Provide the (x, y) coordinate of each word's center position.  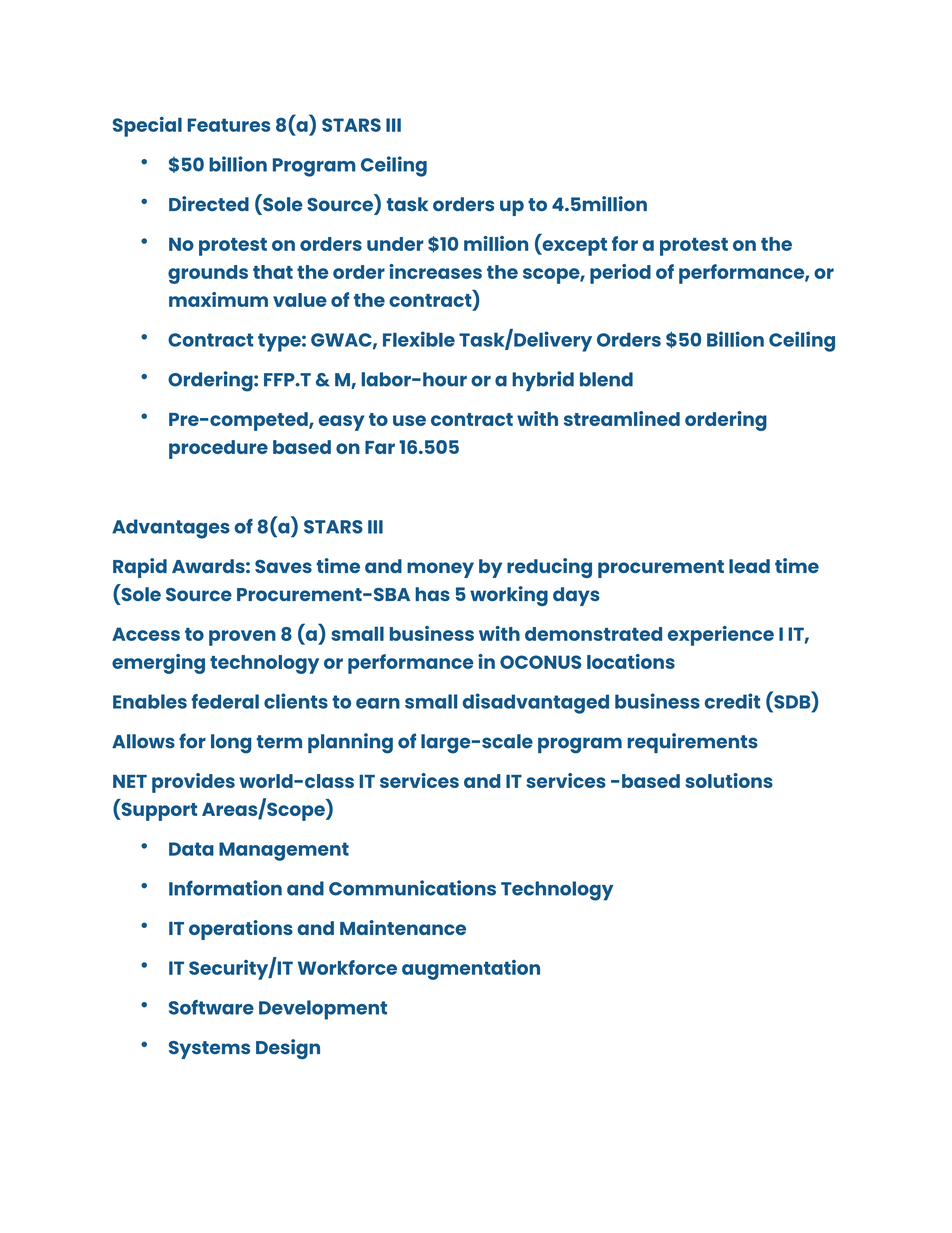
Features (229, 125)
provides (193, 783)
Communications (412, 888)
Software (211, 1007)
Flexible (419, 339)
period (620, 274)
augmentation (471, 970)
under (395, 244)
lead (749, 566)
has (432, 594)
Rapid (140, 568)
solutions (729, 780)
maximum (218, 299)
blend (606, 379)
